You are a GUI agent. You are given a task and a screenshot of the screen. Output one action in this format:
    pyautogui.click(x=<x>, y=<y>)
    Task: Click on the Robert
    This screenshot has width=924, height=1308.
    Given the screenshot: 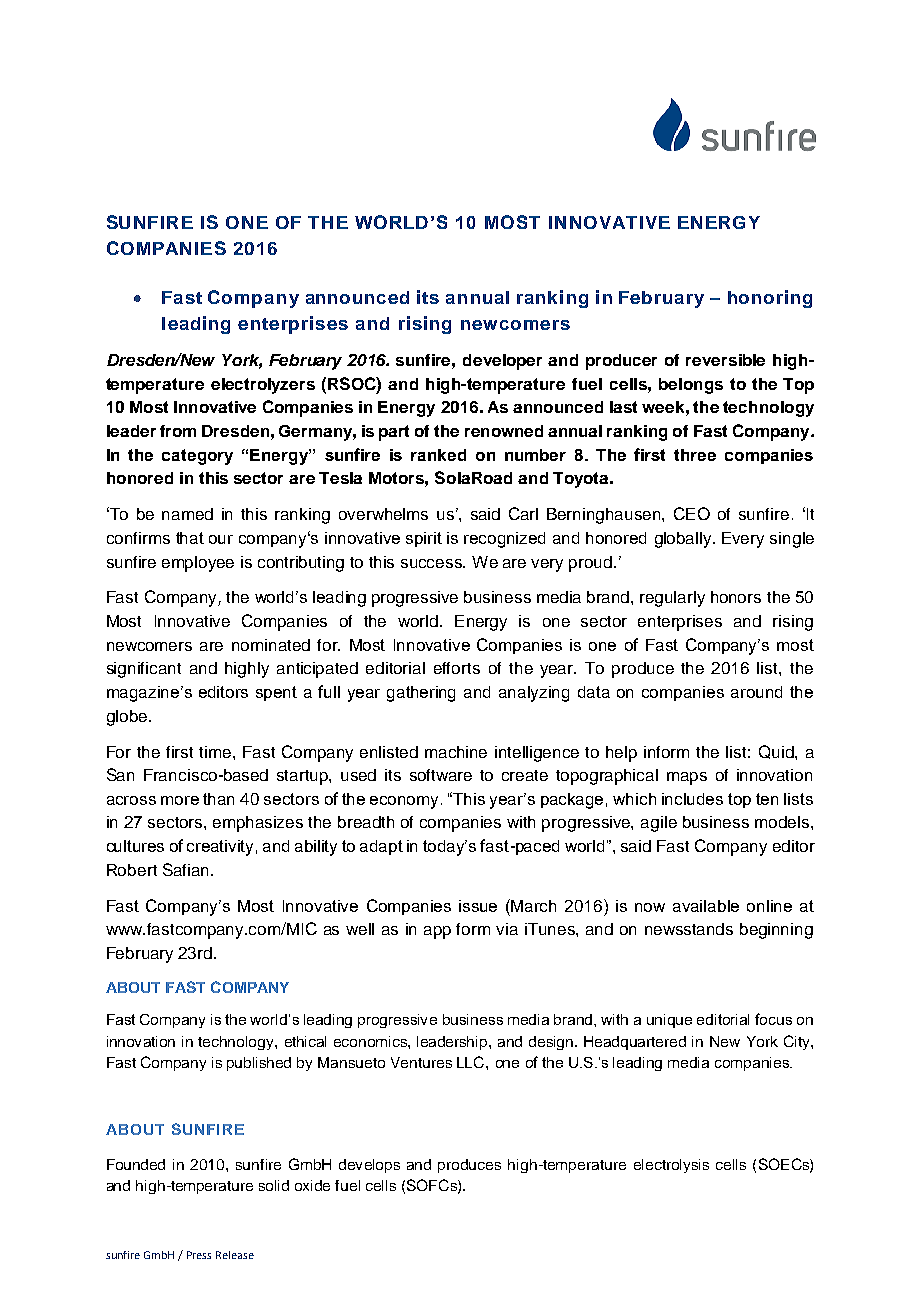 What is the action you would take?
    pyautogui.click(x=132, y=870)
